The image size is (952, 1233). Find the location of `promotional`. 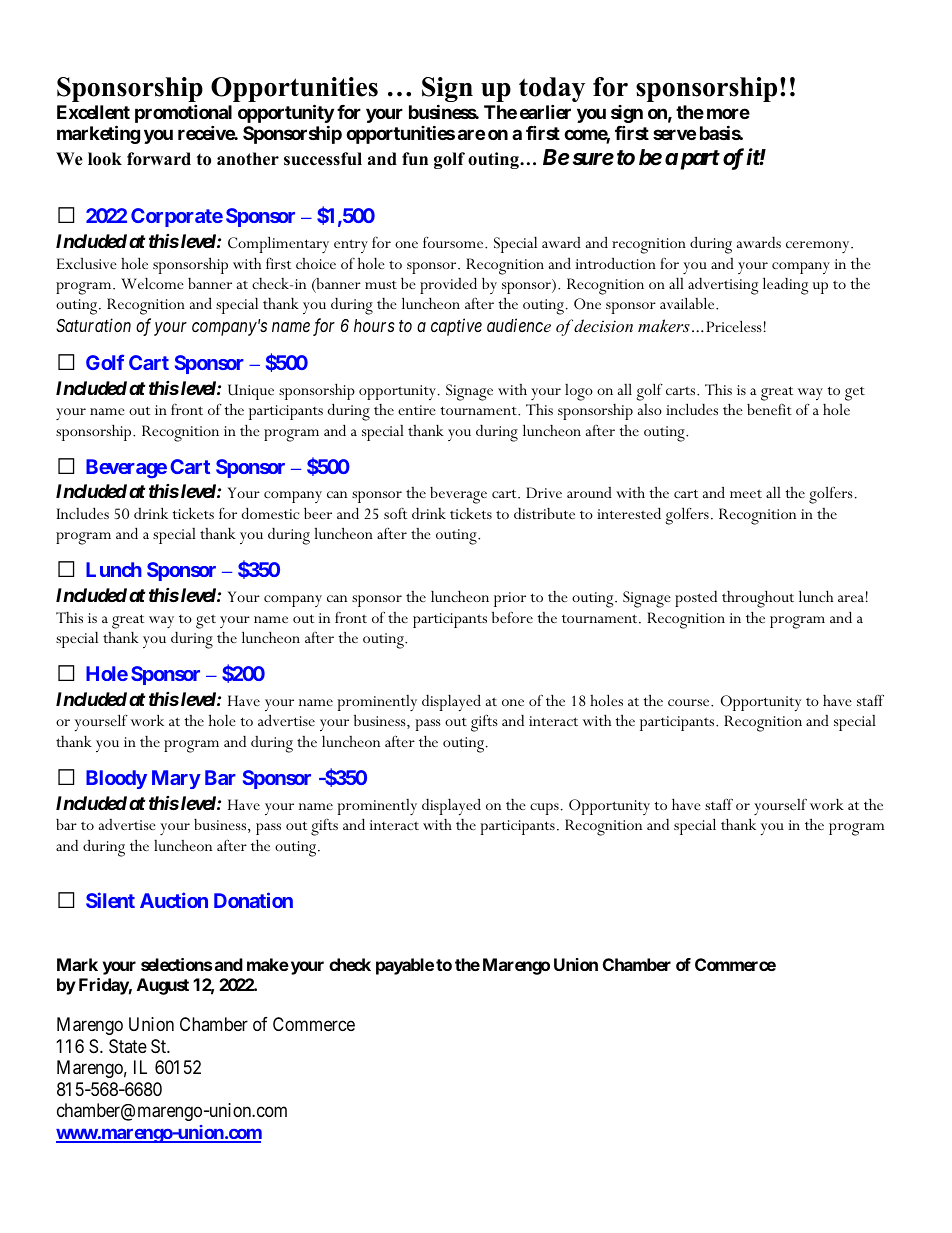

promotional is located at coordinates (183, 115).
